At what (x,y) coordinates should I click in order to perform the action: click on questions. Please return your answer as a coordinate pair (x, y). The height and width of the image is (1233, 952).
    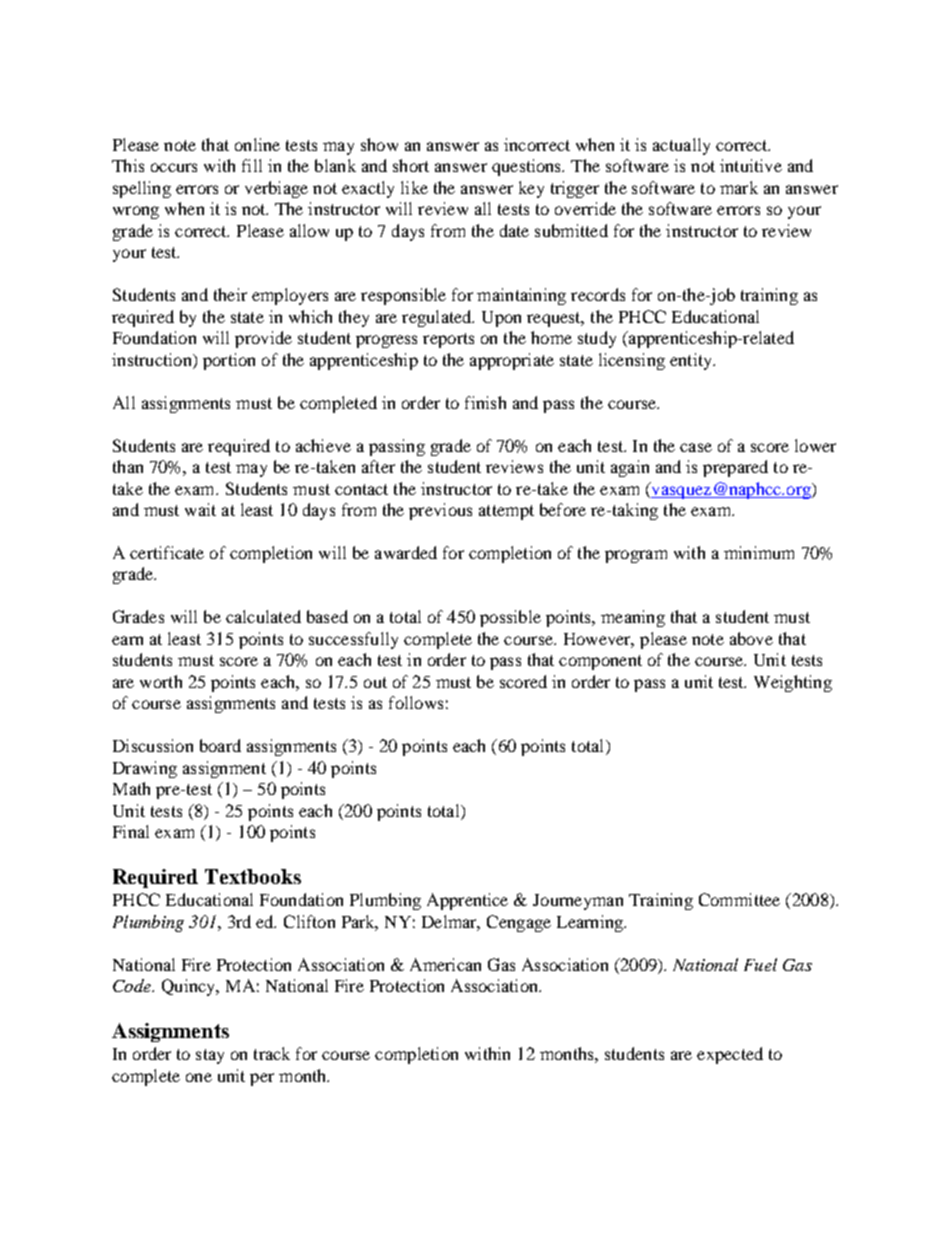
    Looking at the image, I should click on (528, 167).
